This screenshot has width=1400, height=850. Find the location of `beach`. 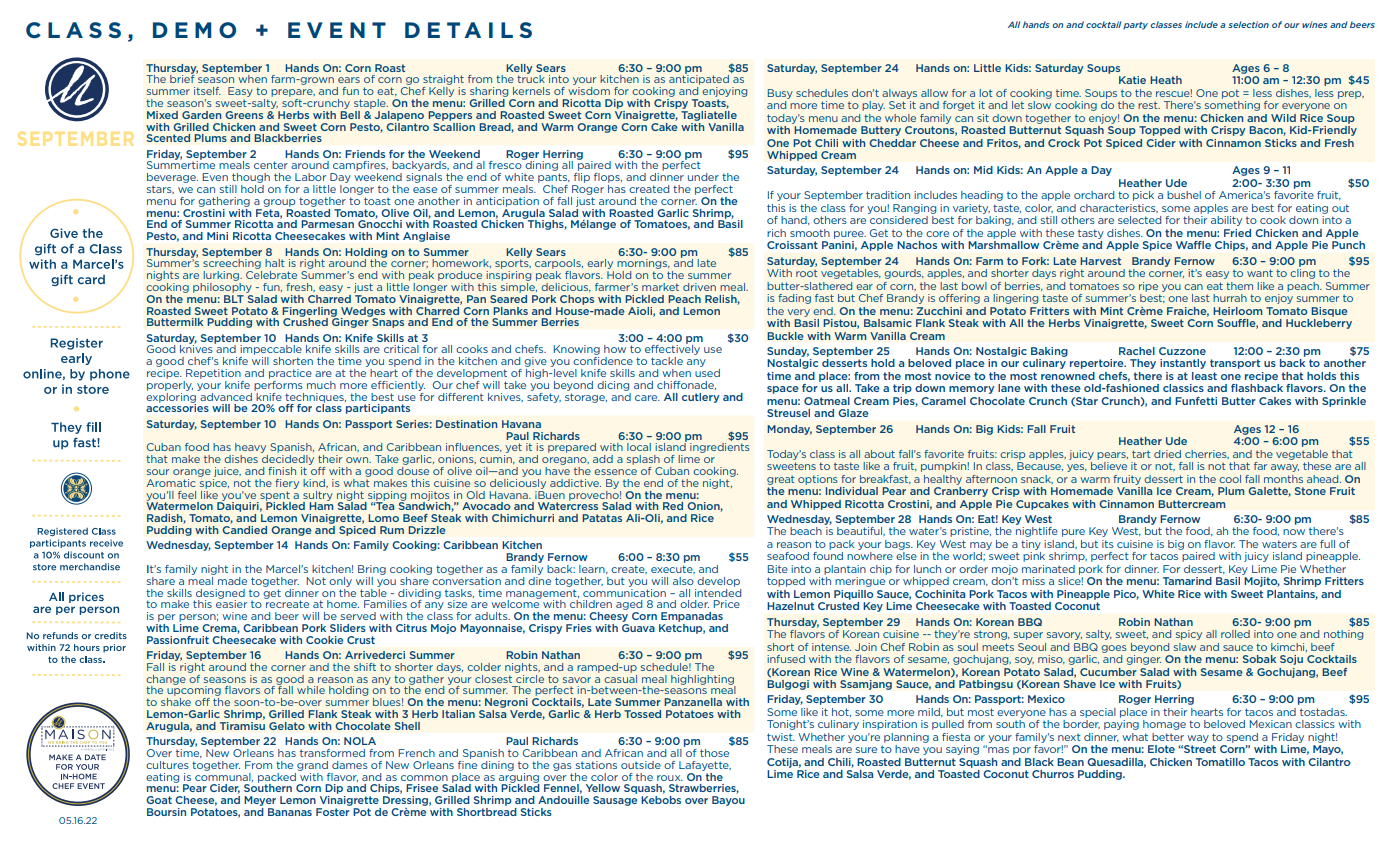

beach is located at coordinates (806, 531).
